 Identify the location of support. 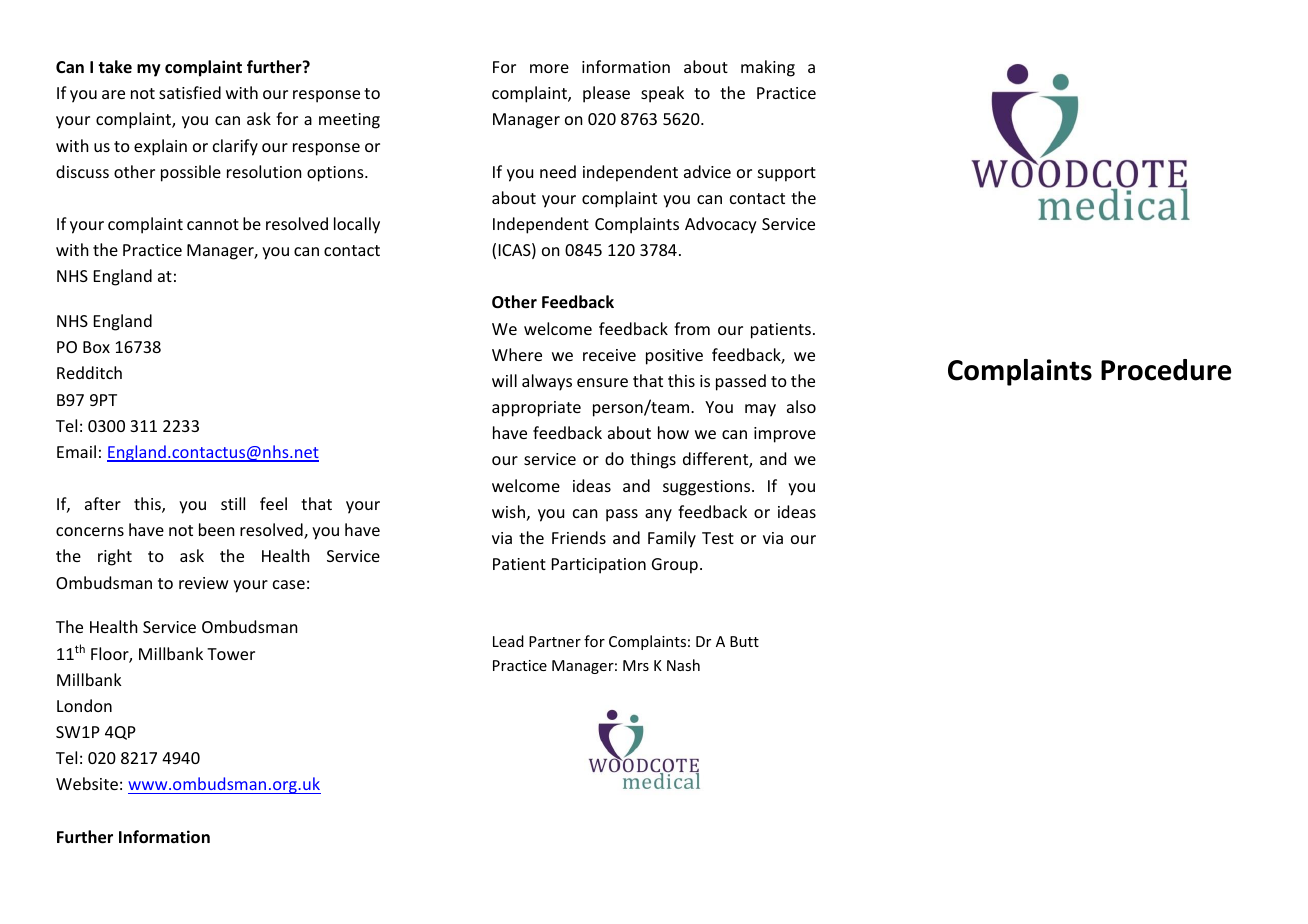
(787, 174).
